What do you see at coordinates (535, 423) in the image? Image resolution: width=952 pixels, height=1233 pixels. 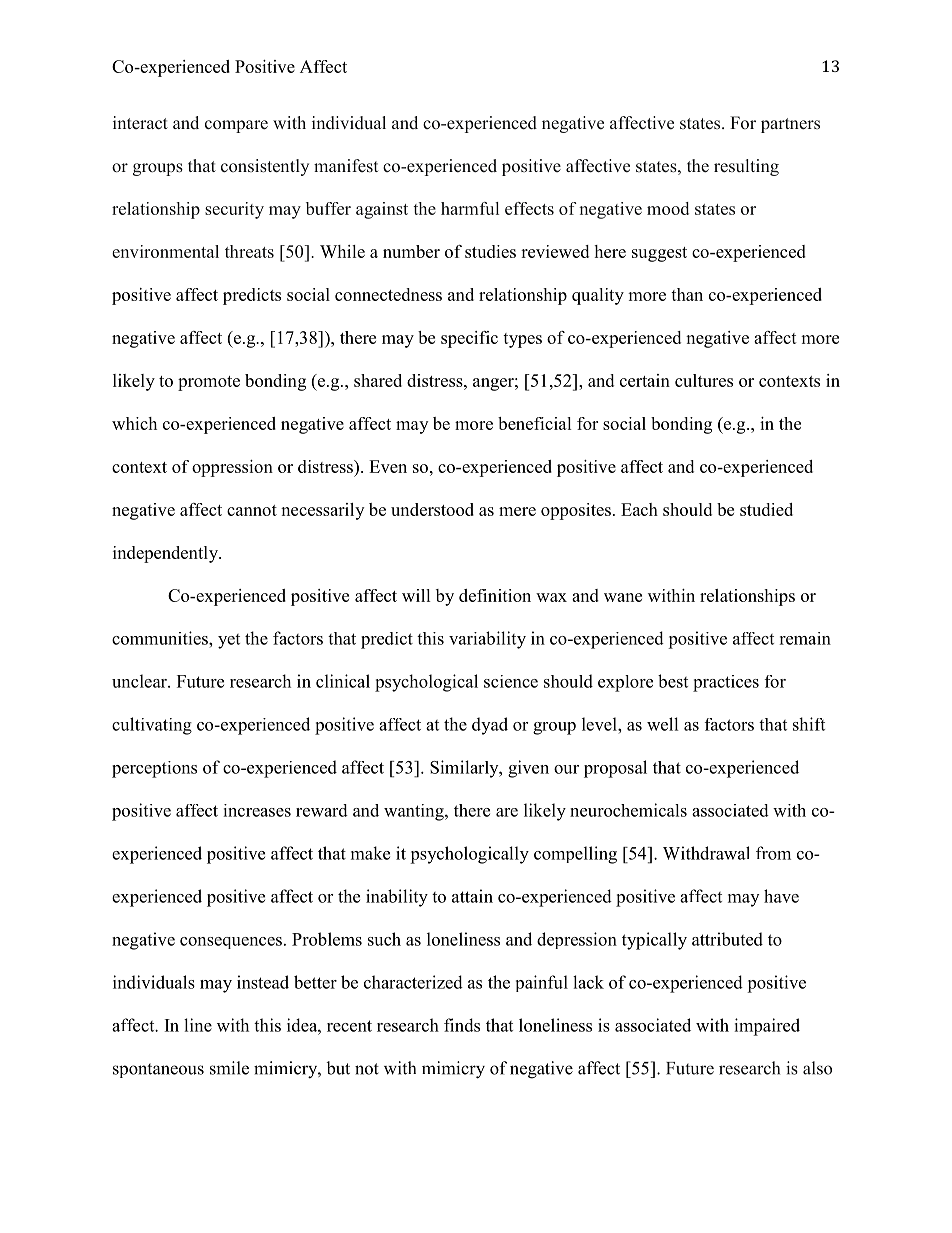 I see `beneficial` at bounding box center [535, 423].
